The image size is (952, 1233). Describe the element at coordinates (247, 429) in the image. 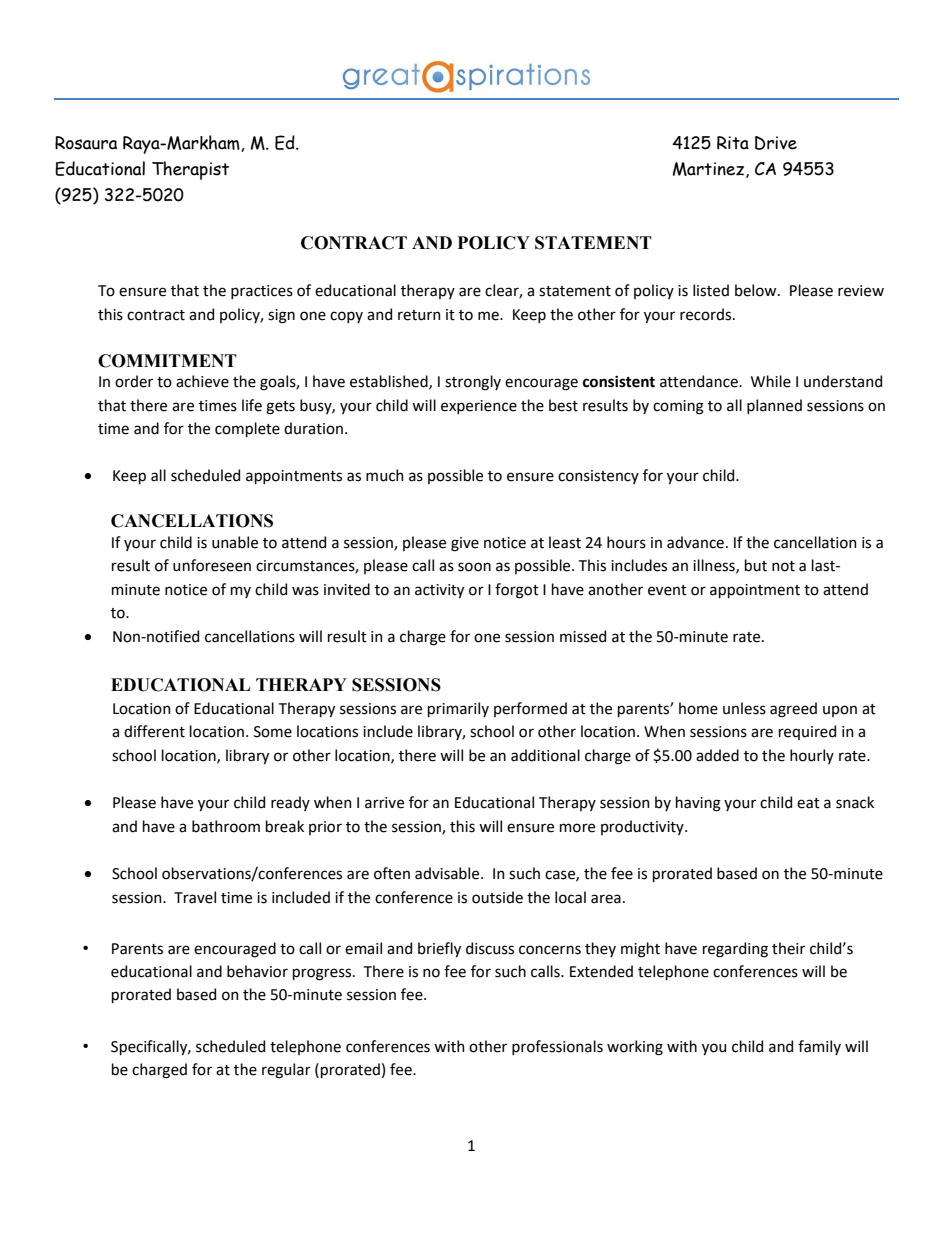

I see `complete` at that location.
